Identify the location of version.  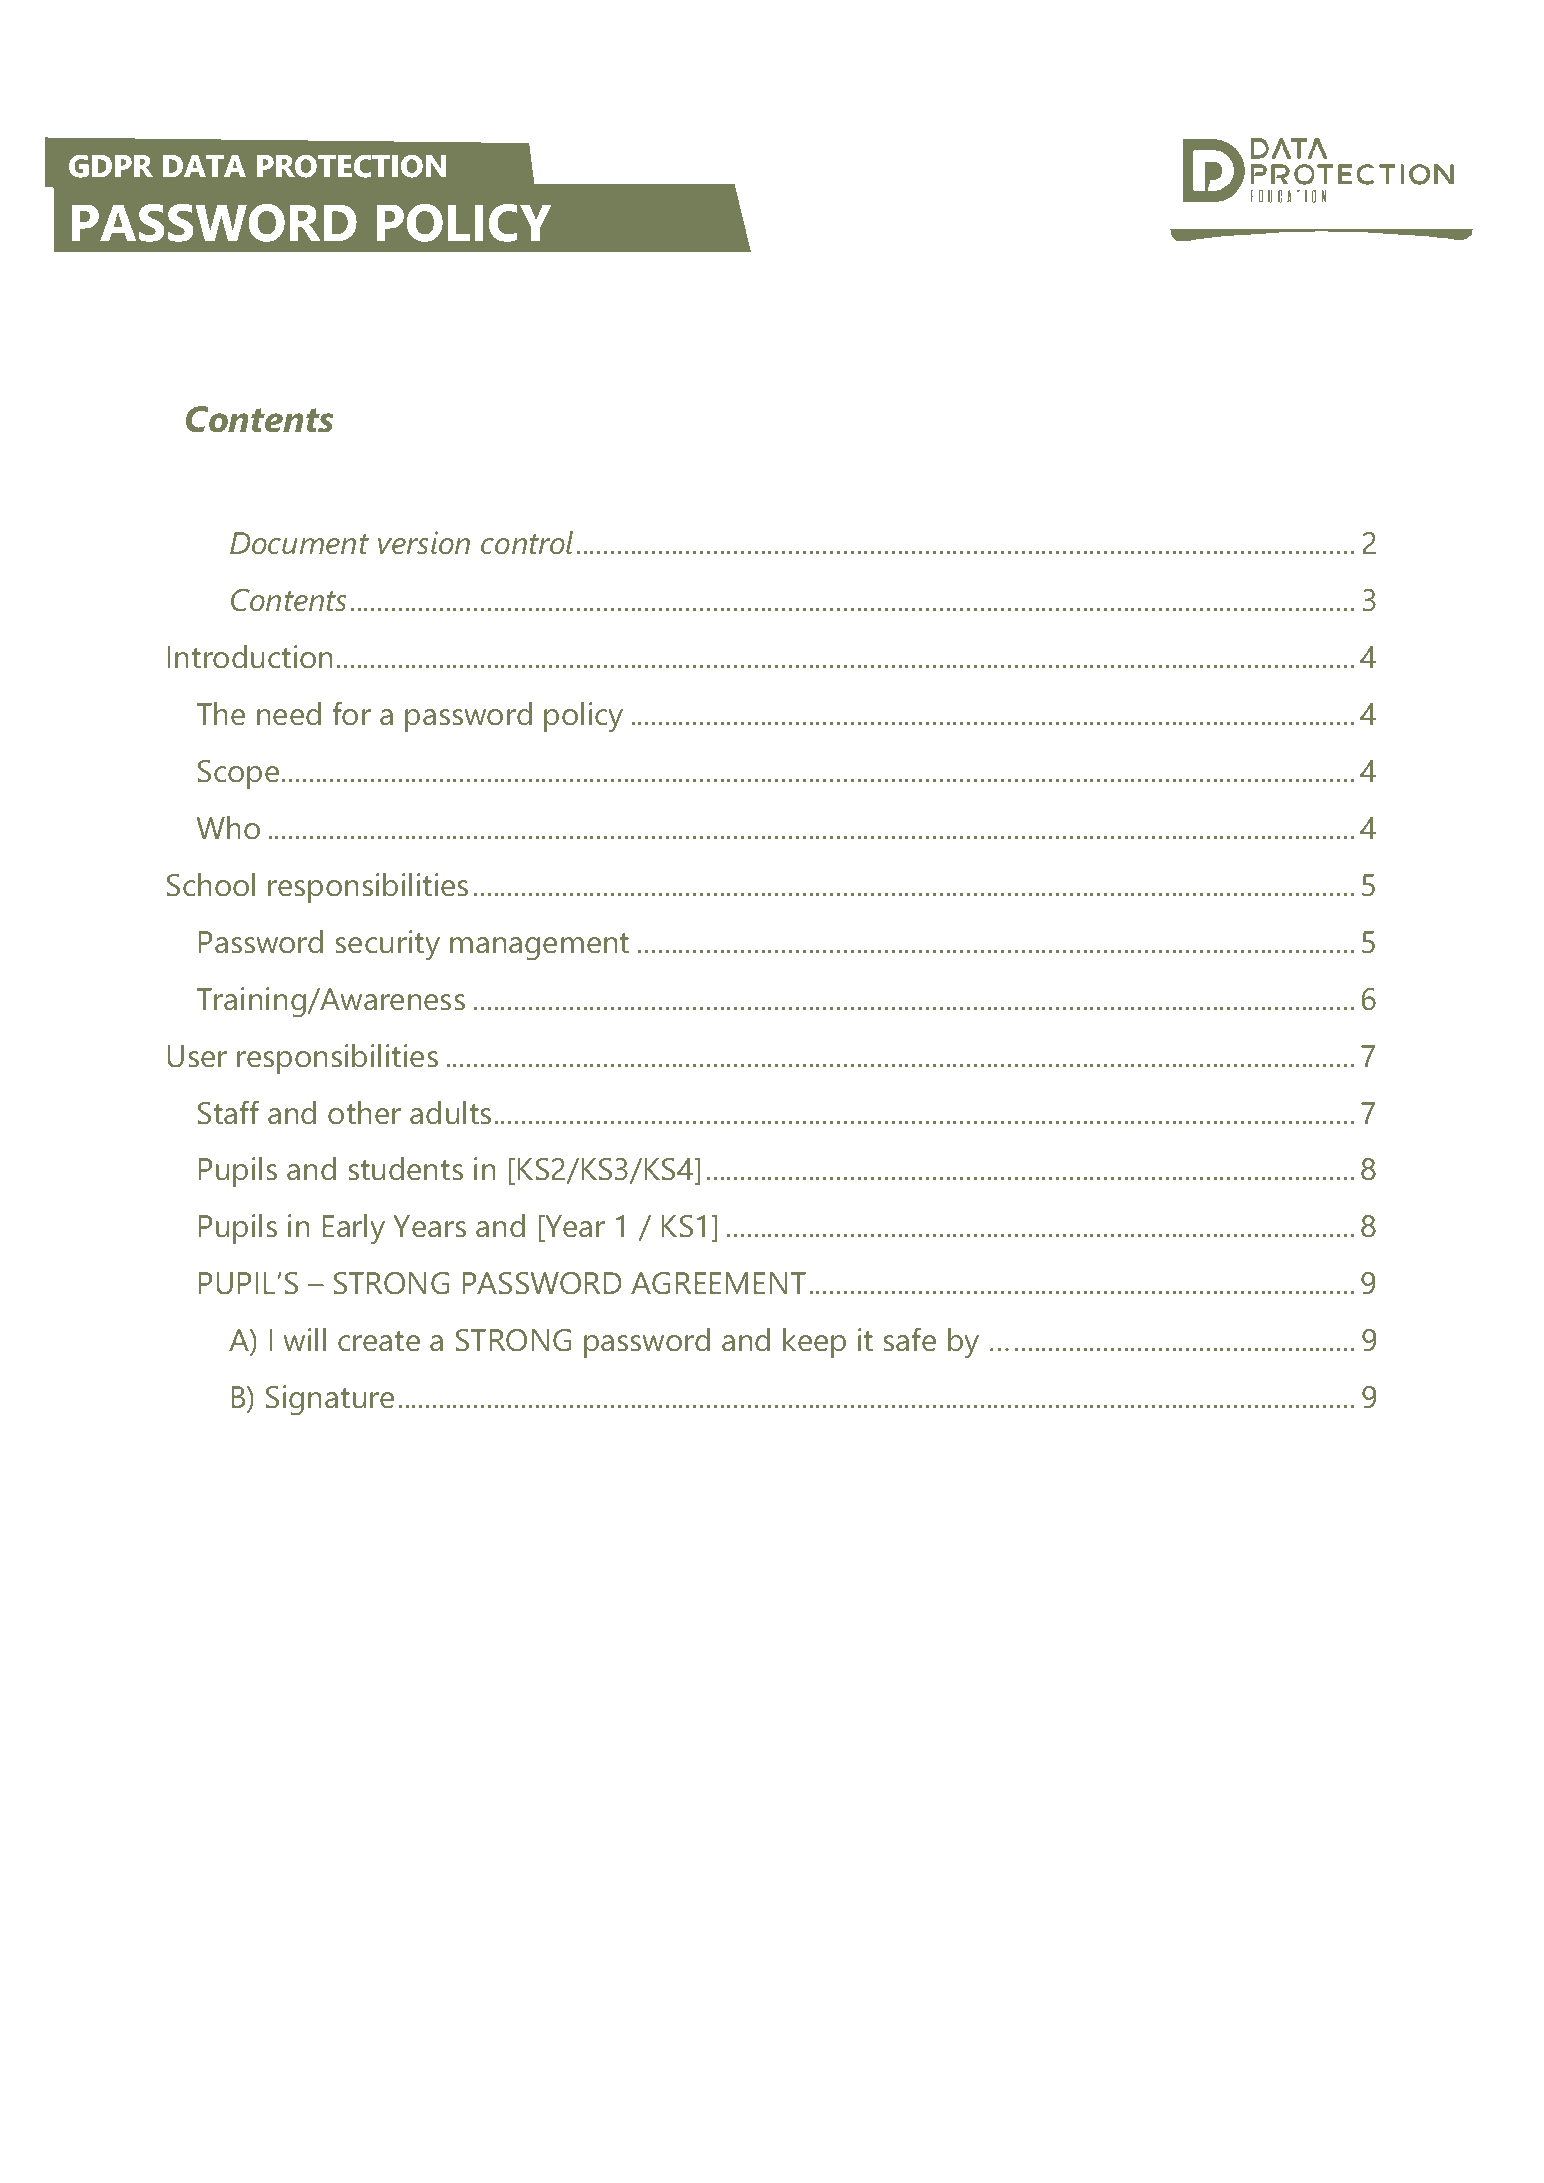
(424, 543).
